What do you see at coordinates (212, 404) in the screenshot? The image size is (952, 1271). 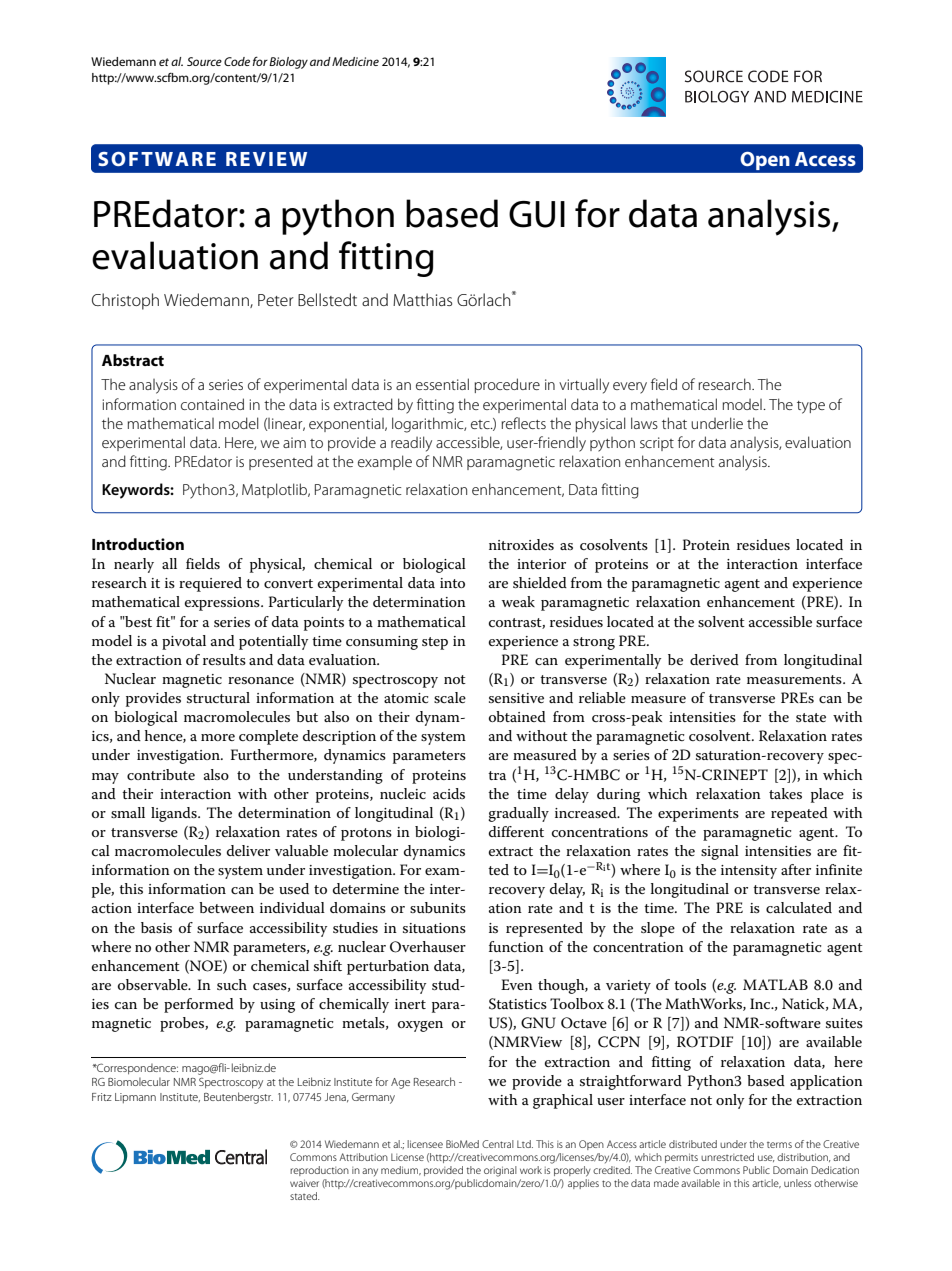 I see `contained` at bounding box center [212, 404].
